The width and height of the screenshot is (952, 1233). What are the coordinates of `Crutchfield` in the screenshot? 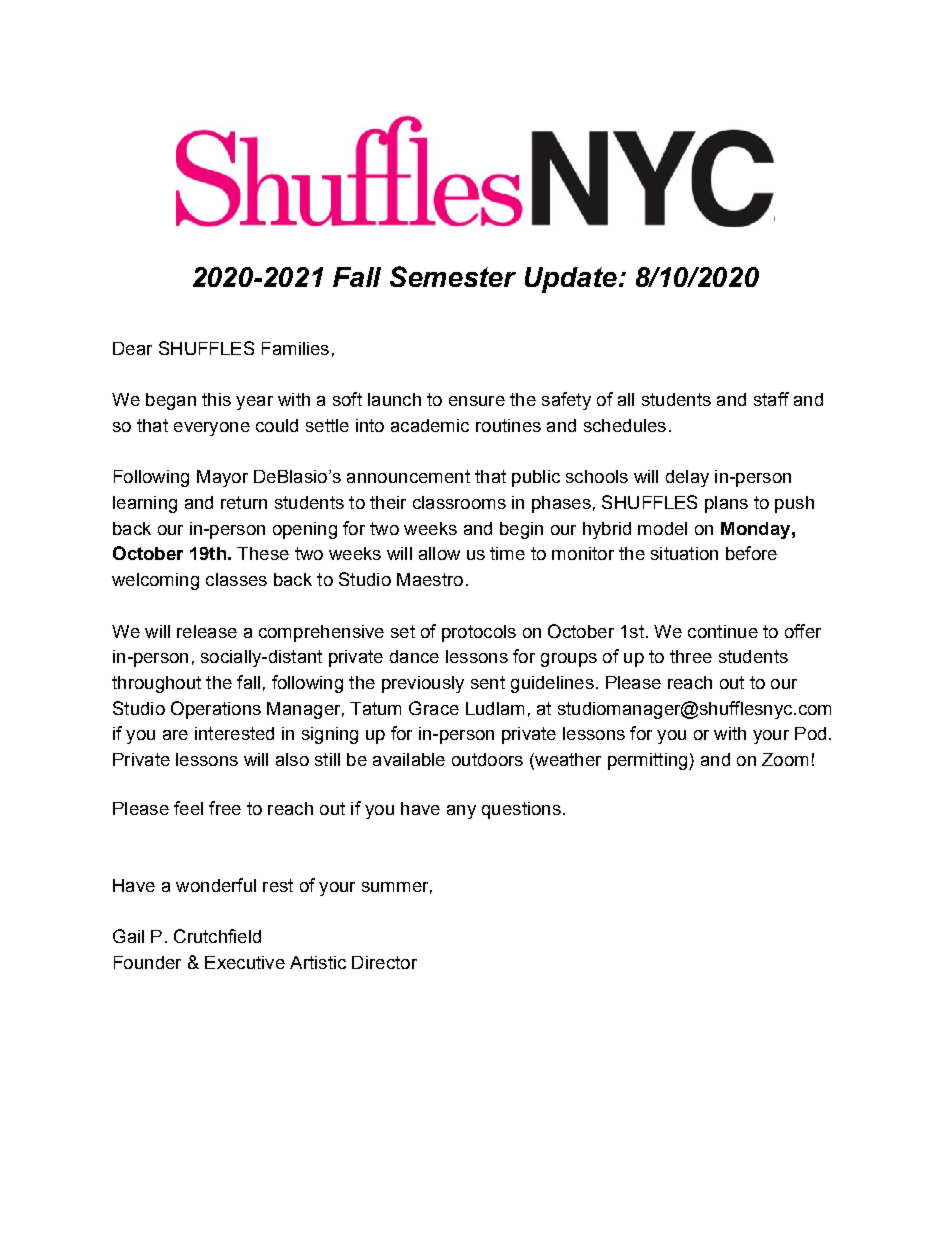 It's located at (217, 936).
